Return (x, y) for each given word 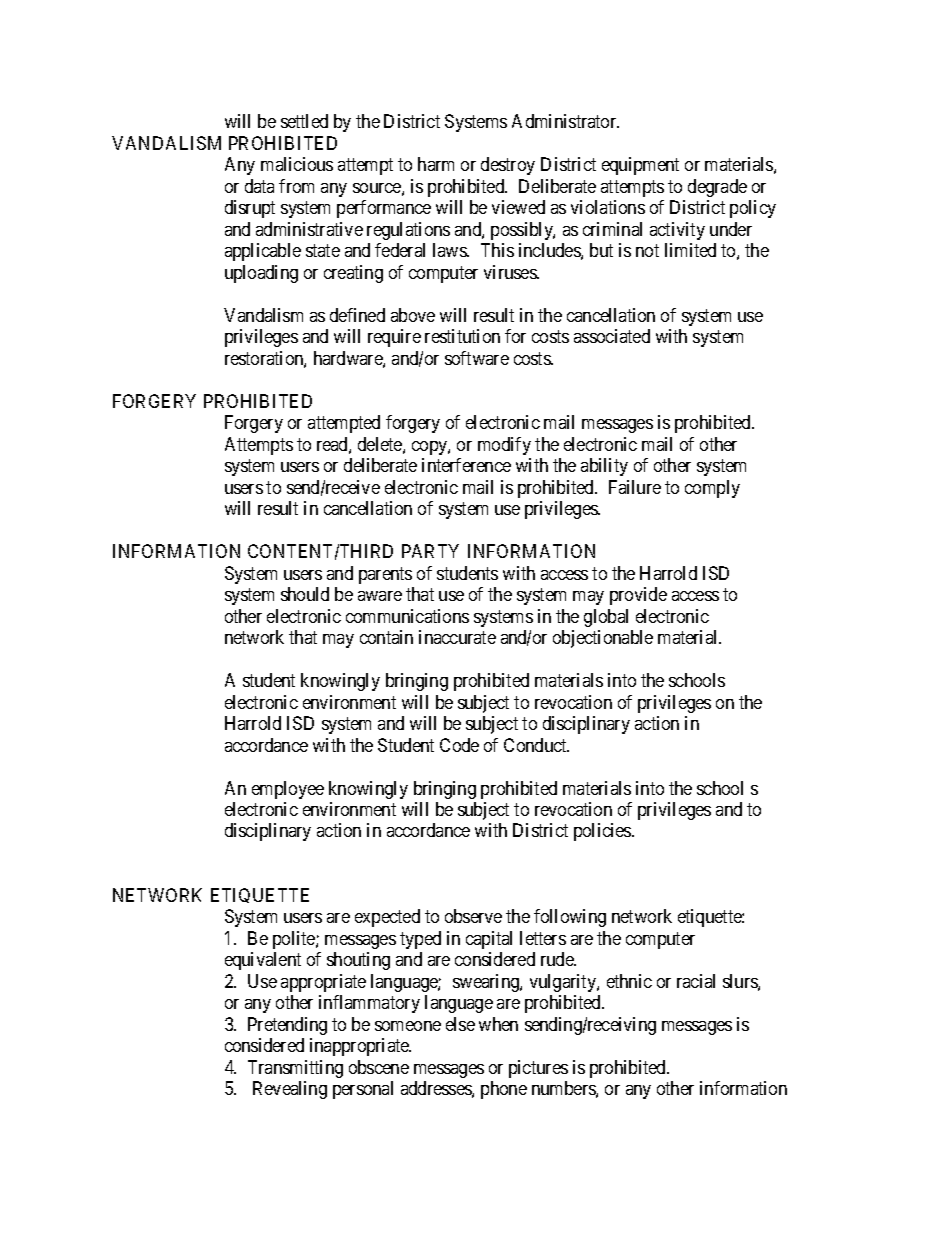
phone (504, 1090)
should (305, 594)
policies (603, 832)
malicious (297, 164)
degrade (717, 188)
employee (288, 790)
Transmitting (295, 1069)
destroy (508, 166)
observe (473, 916)
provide (638, 596)
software (477, 358)
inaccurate (457, 637)
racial (696, 981)
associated (612, 336)
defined (357, 315)
